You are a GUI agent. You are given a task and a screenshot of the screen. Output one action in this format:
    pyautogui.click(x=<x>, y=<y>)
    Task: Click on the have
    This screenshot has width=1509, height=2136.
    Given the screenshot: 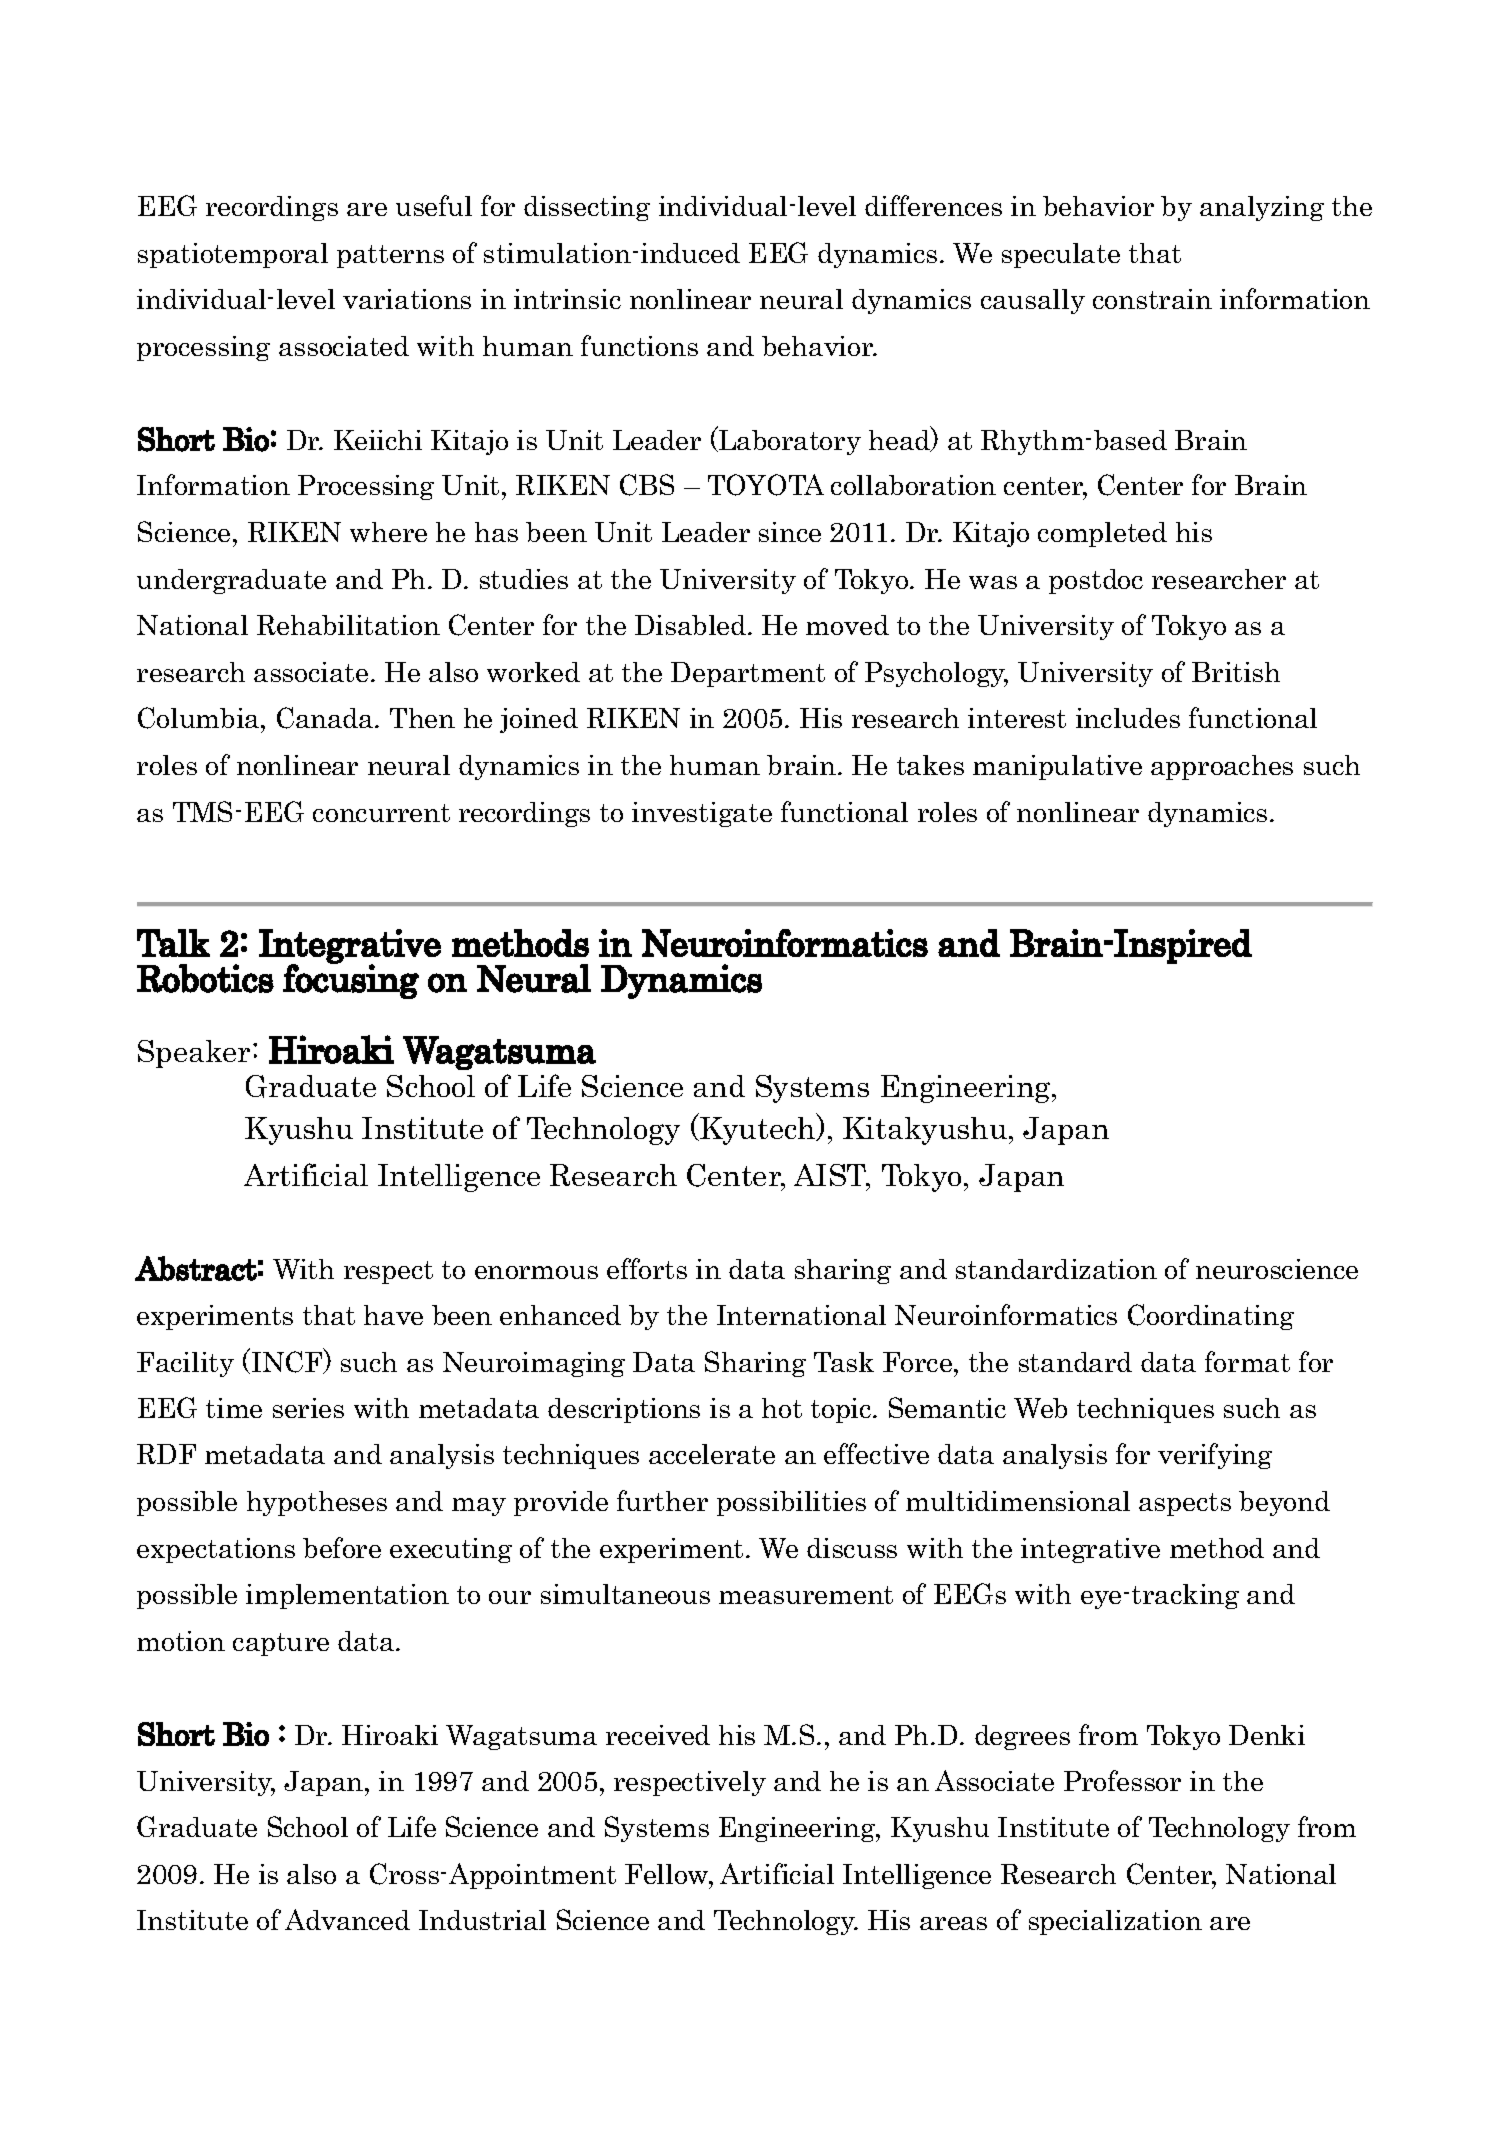 What is the action you would take?
    pyautogui.click(x=393, y=1315)
